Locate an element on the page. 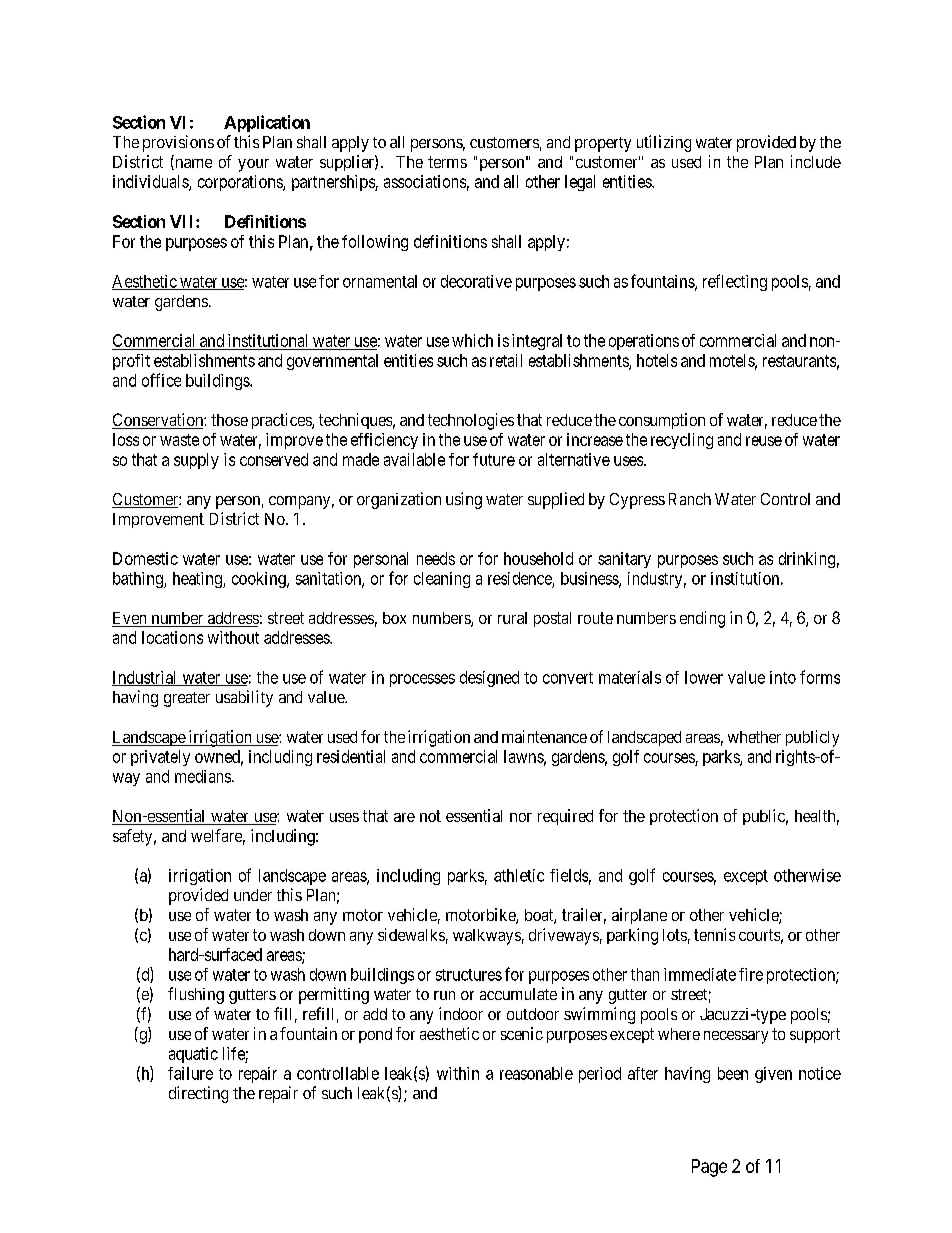 The height and width of the image is (1233, 952). utilizing is located at coordinates (664, 143).
